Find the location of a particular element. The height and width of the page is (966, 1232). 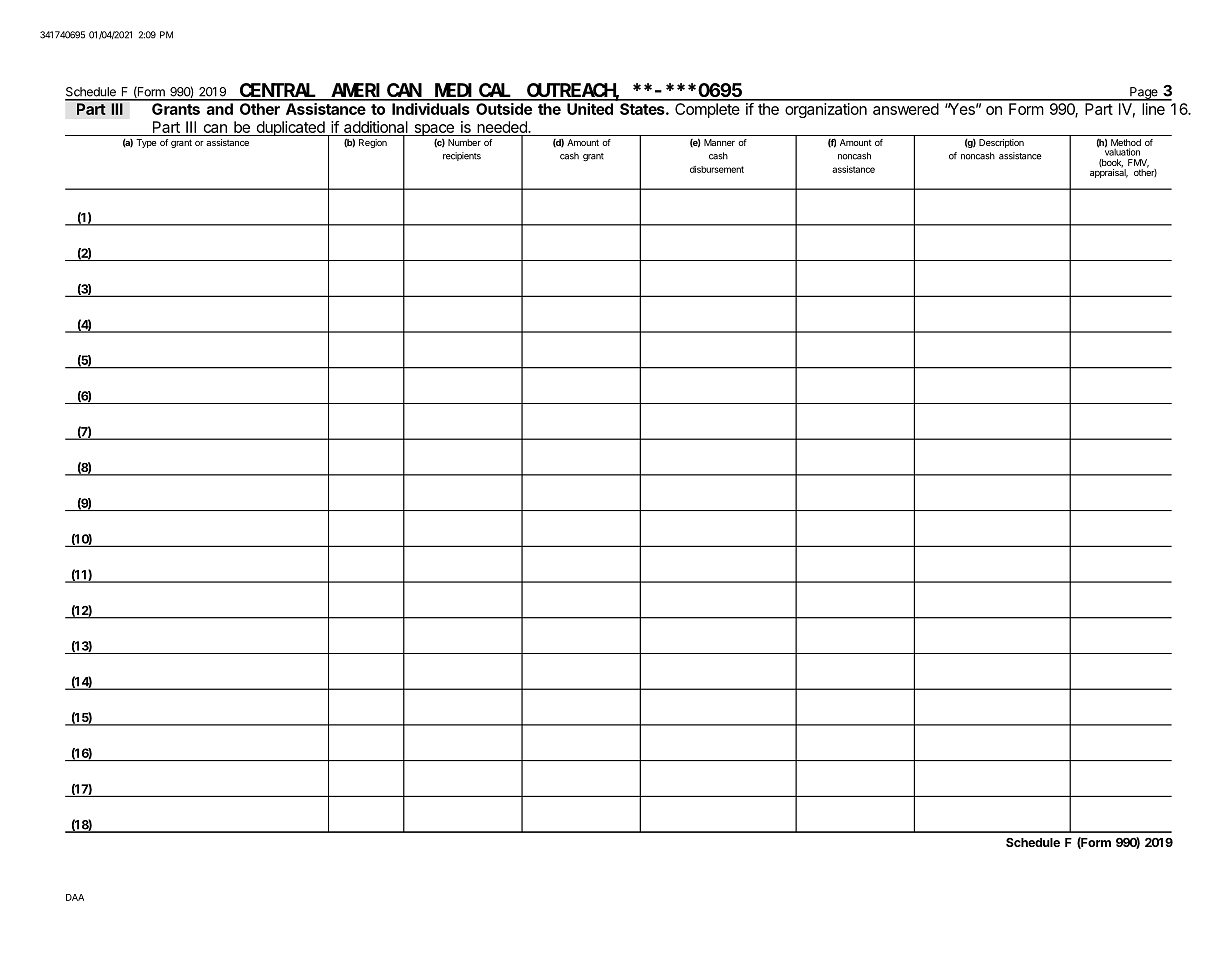

recipients is located at coordinates (462, 156).
